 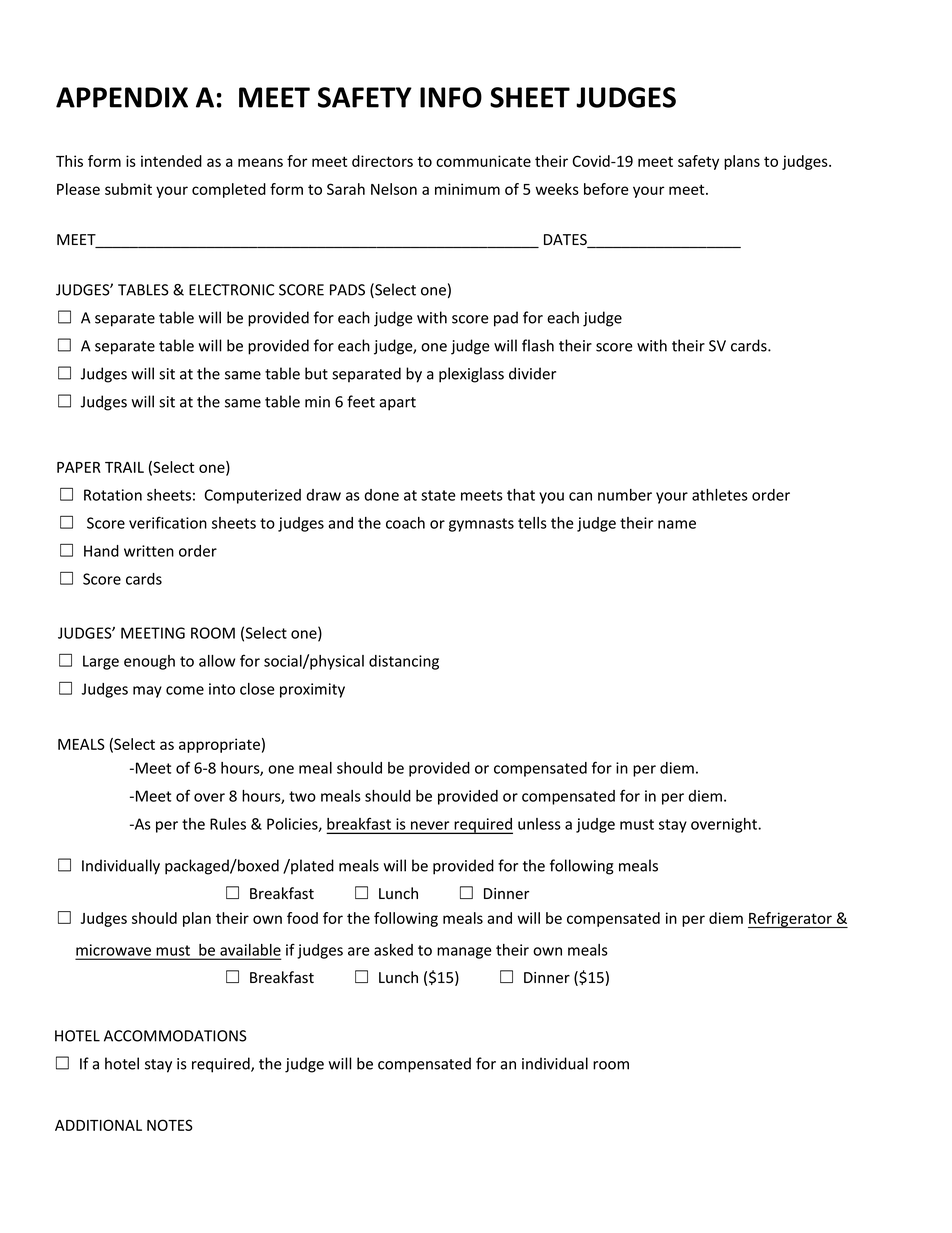 I want to click on never, so click(x=430, y=825).
